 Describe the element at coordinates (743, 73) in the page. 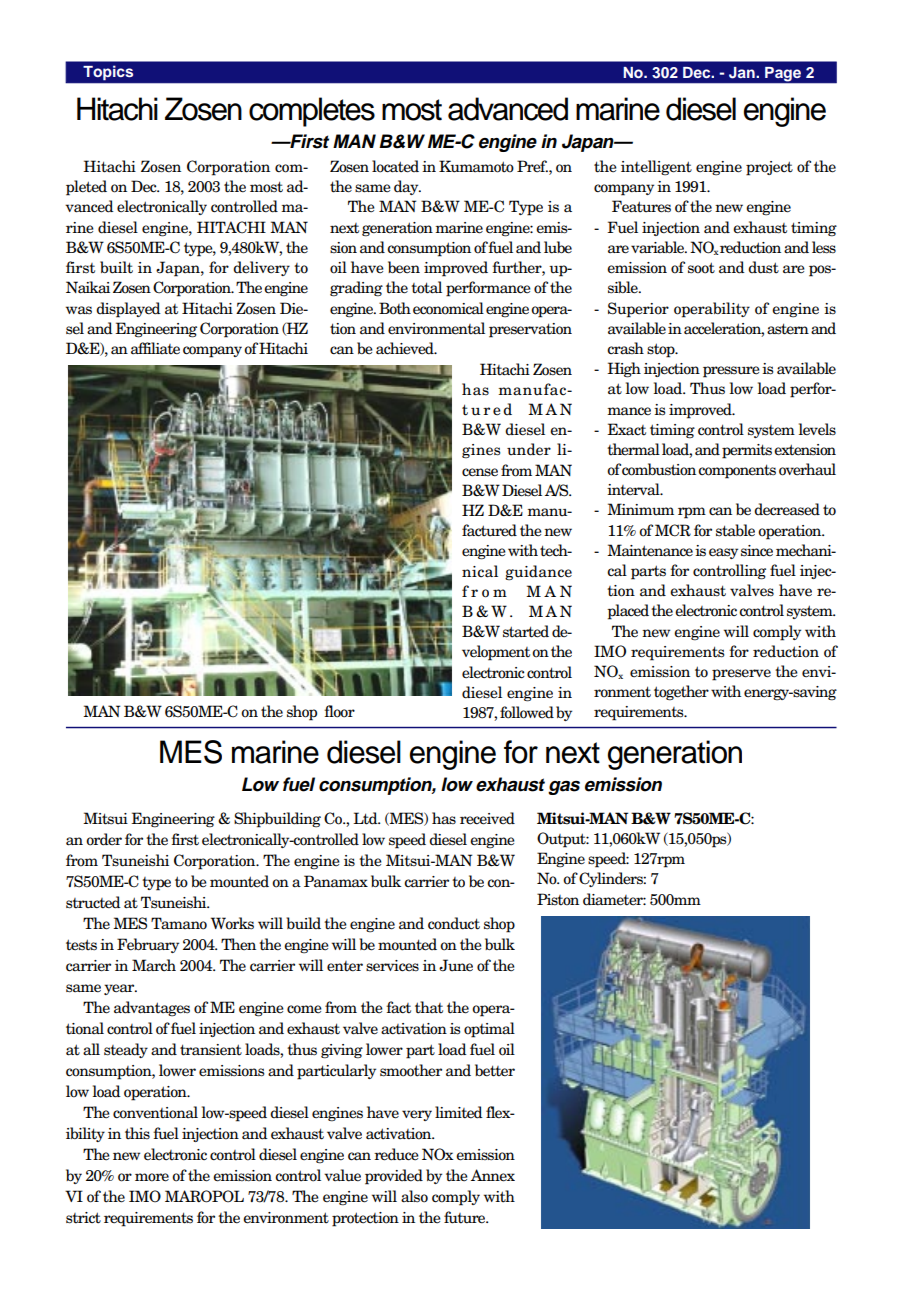

I see `Jan` at that location.
